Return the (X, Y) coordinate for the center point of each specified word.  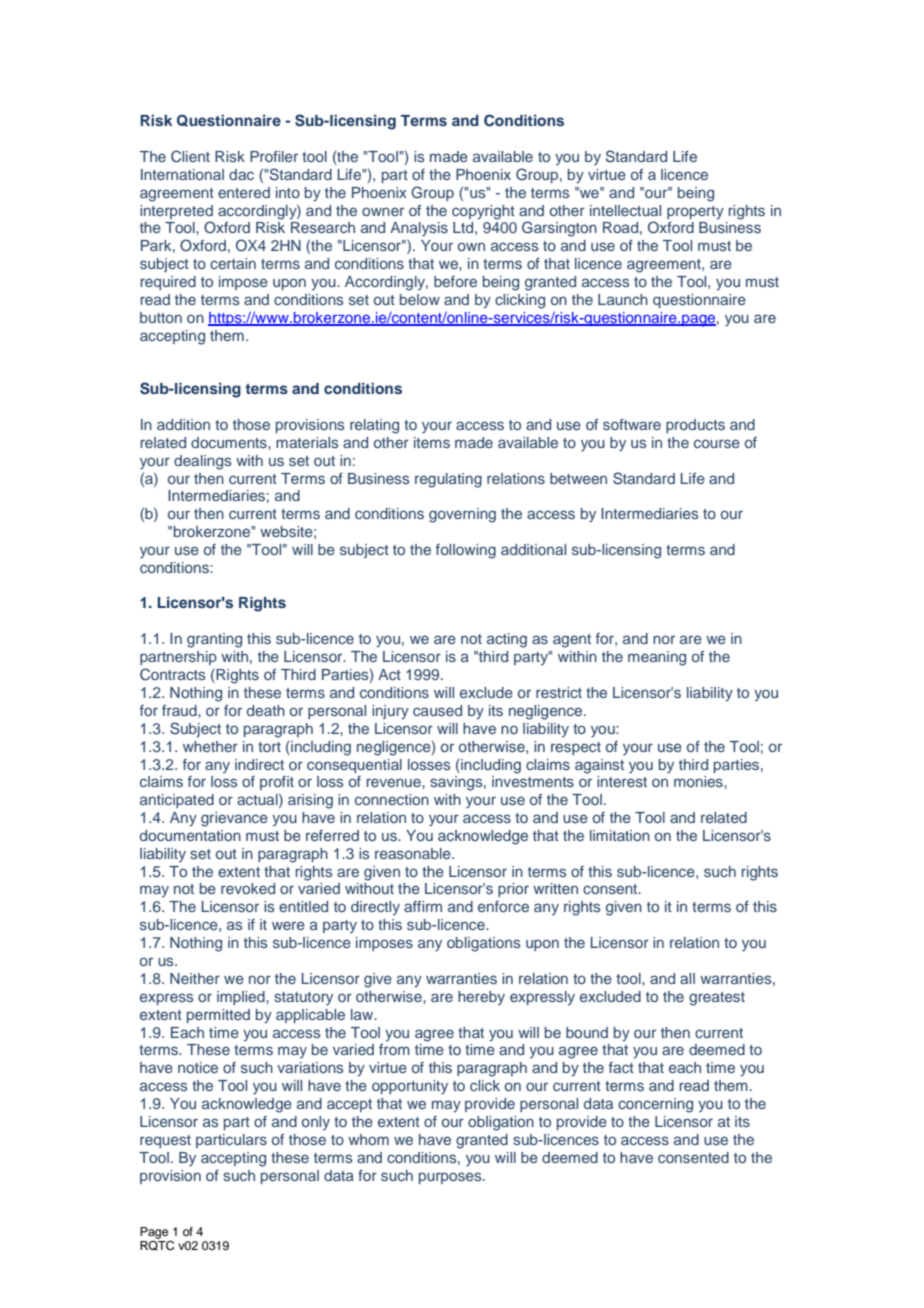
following (466, 551)
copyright (483, 212)
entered (244, 192)
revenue (395, 782)
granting (214, 640)
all (687, 978)
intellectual (625, 210)
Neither (195, 978)
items (432, 442)
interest (622, 781)
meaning (657, 658)
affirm (423, 906)
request (165, 1141)
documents (230, 442)
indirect (259, 764)
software (632, 424)
